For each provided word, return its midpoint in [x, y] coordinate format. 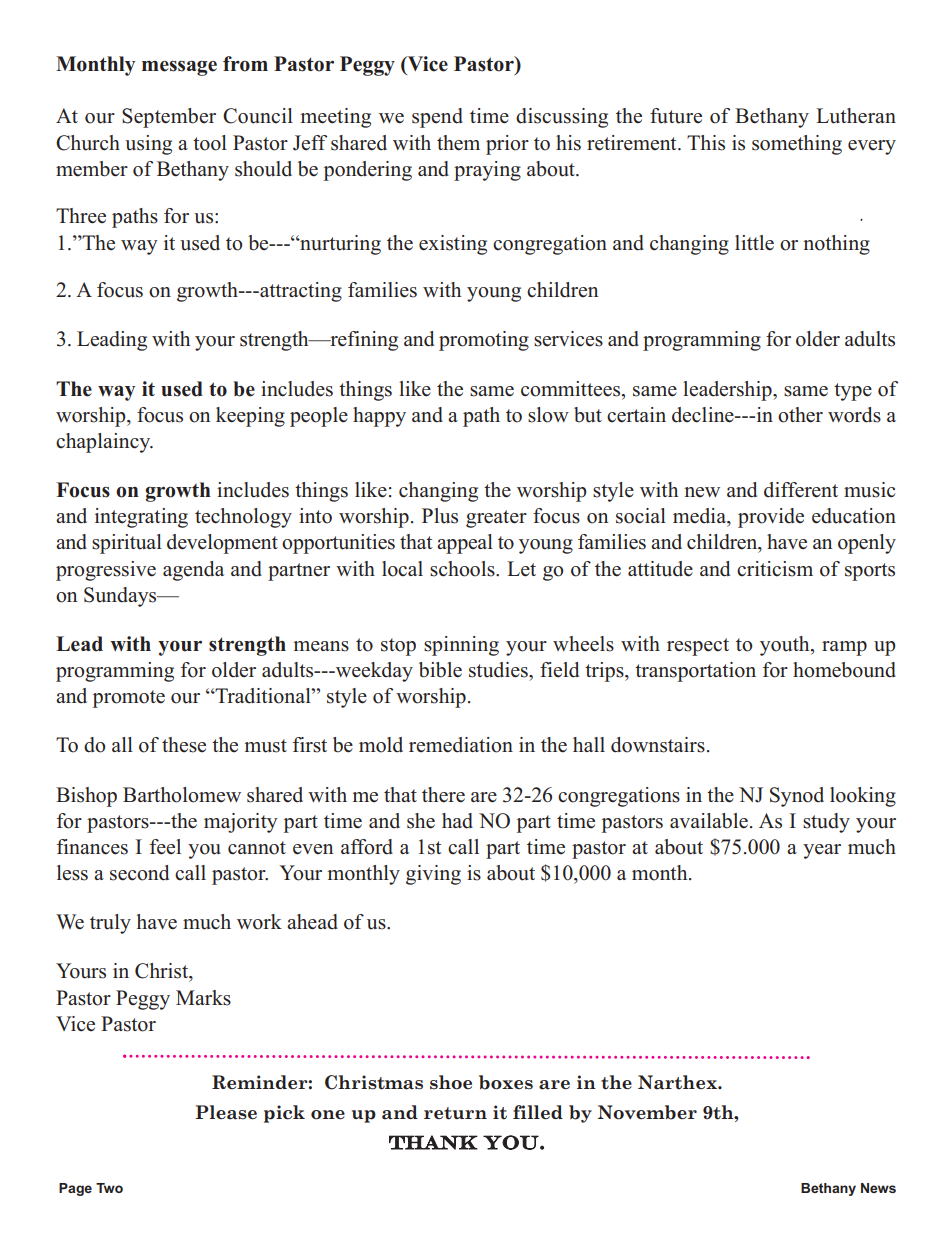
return [455, 1113]
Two [109, 1188]
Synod [797, 797]
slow [548, 415]
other [800, 415]
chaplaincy [104, 443]
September [169, 118]
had [457, 821]
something [797, 145]
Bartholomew [182, 795]
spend [437, 118]
